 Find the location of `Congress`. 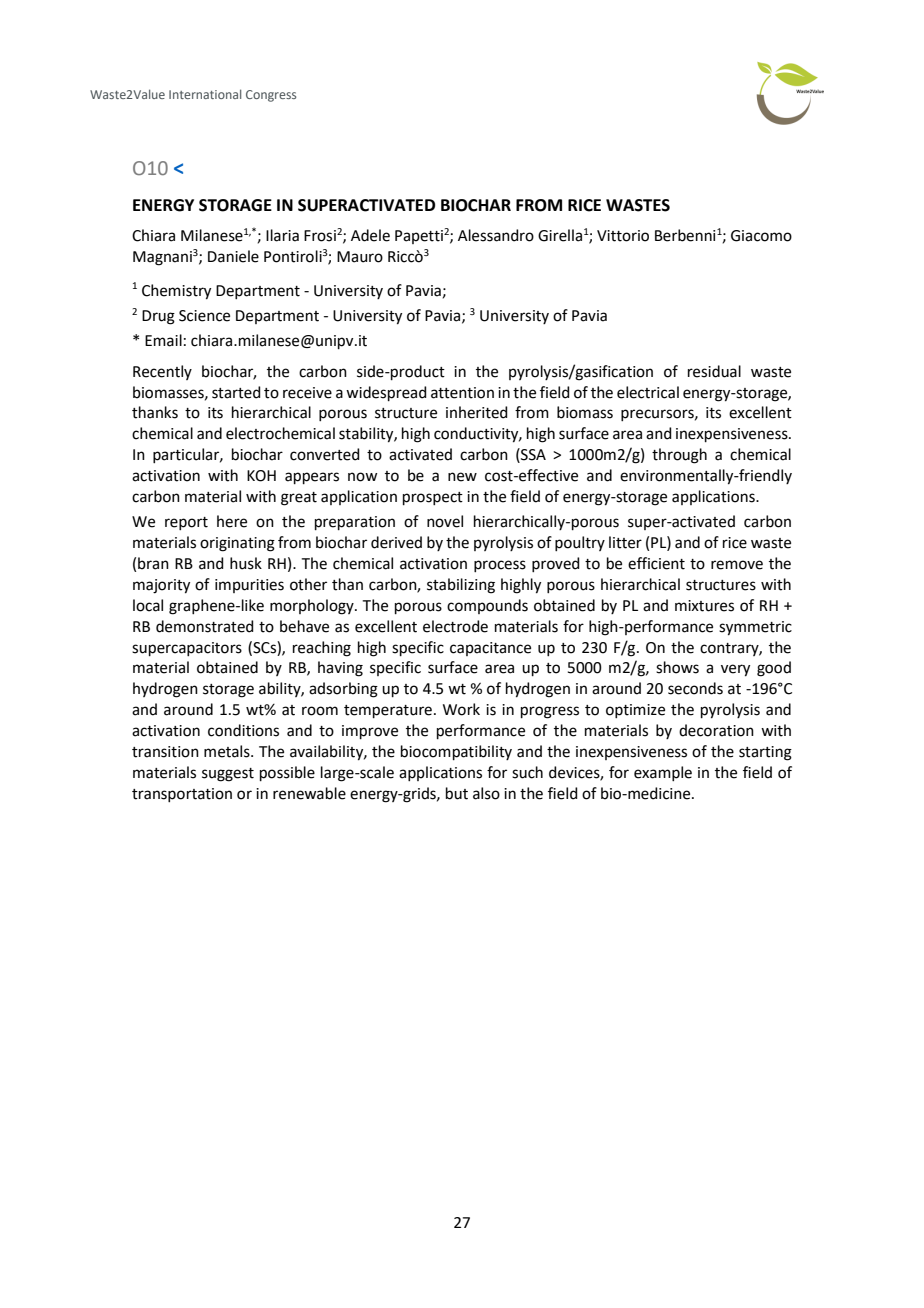

Congress is located at coordinates (271, 96).
